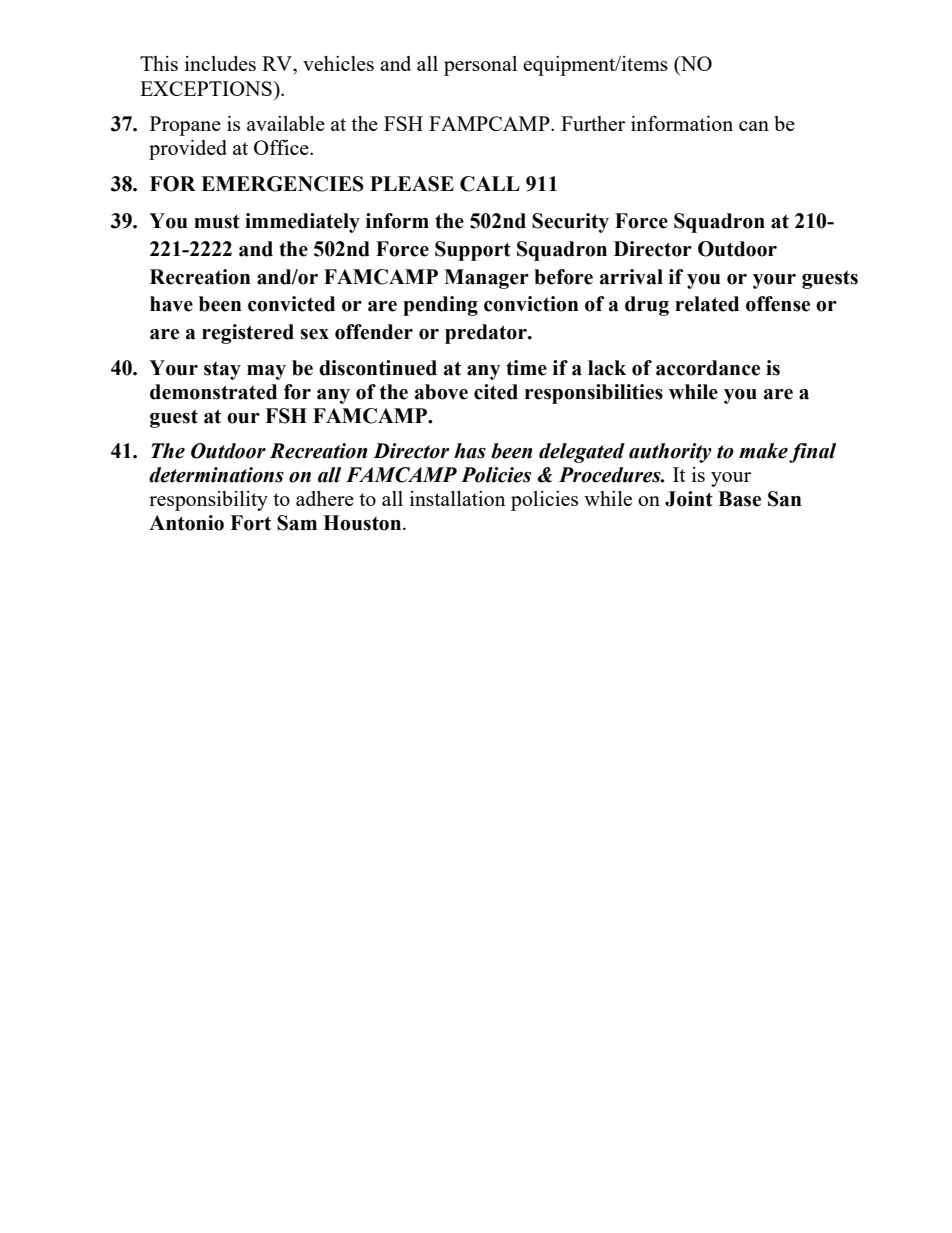  What do you see at coordinates (526, 368) in the screenshot?
I see `time` at bounding box center [526, 368].
